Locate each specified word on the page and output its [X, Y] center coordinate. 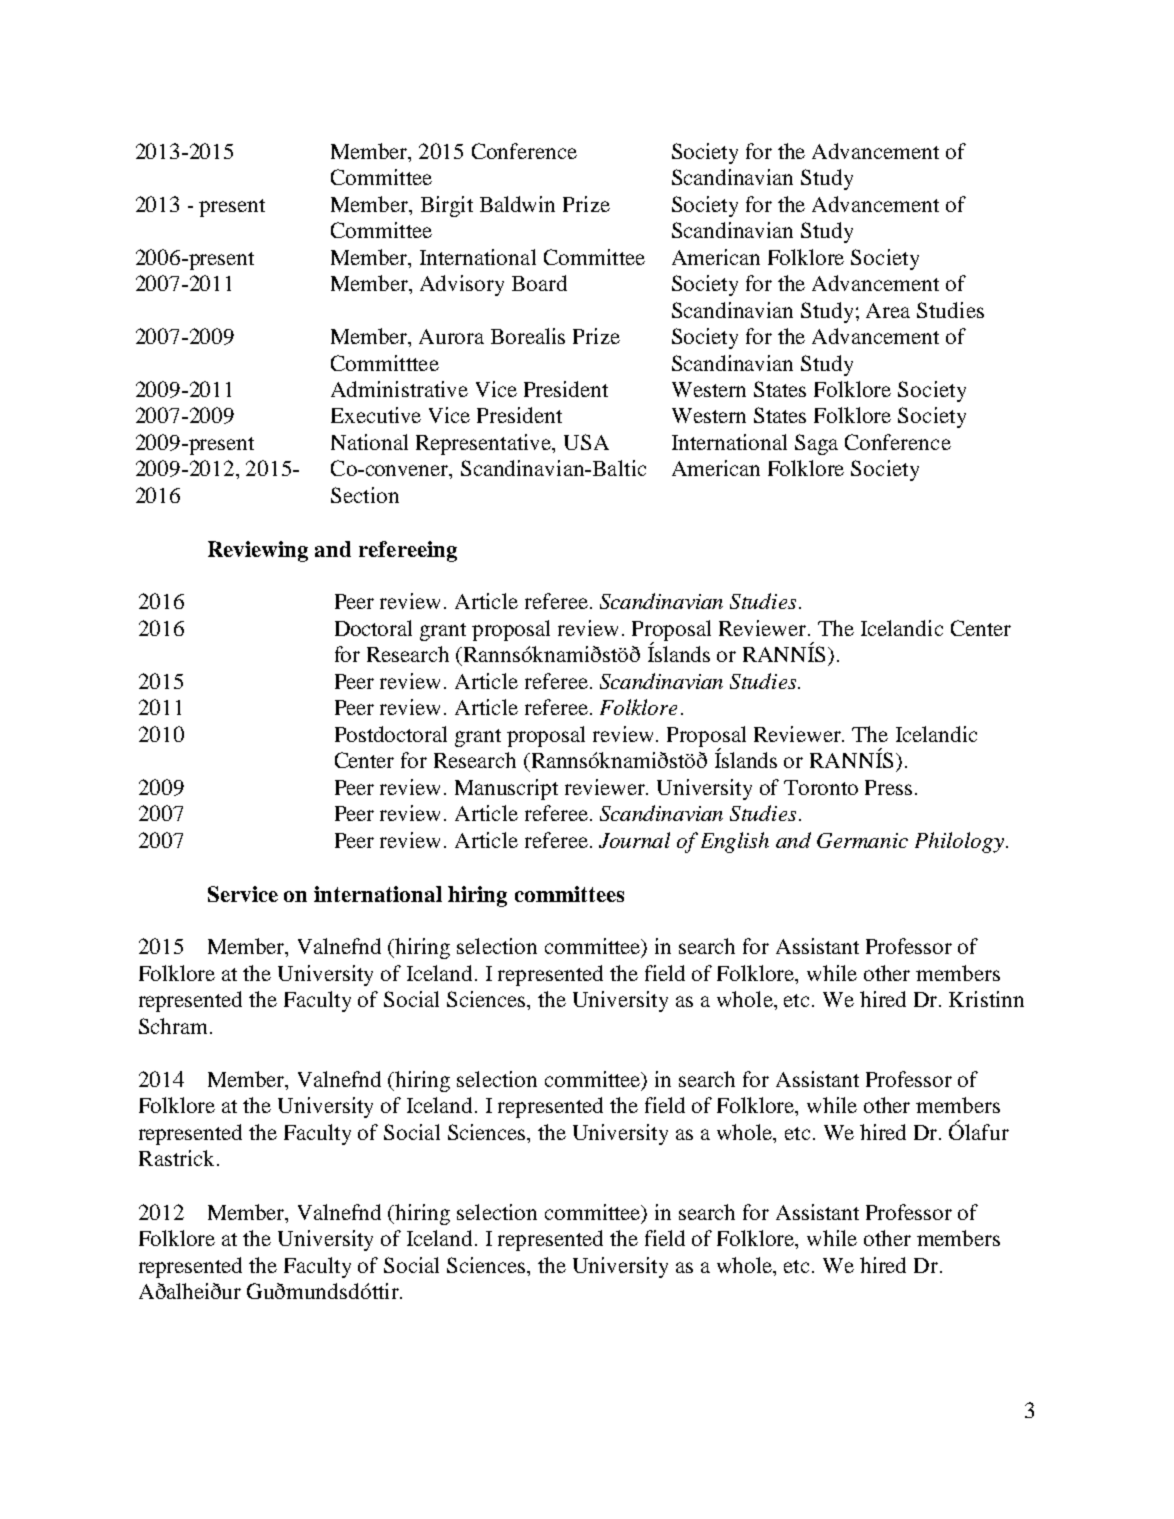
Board [539, 283]
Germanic [862, 840]
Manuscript [506, 789]
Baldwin [517, 204]
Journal [634, 840]
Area [888, 310]
